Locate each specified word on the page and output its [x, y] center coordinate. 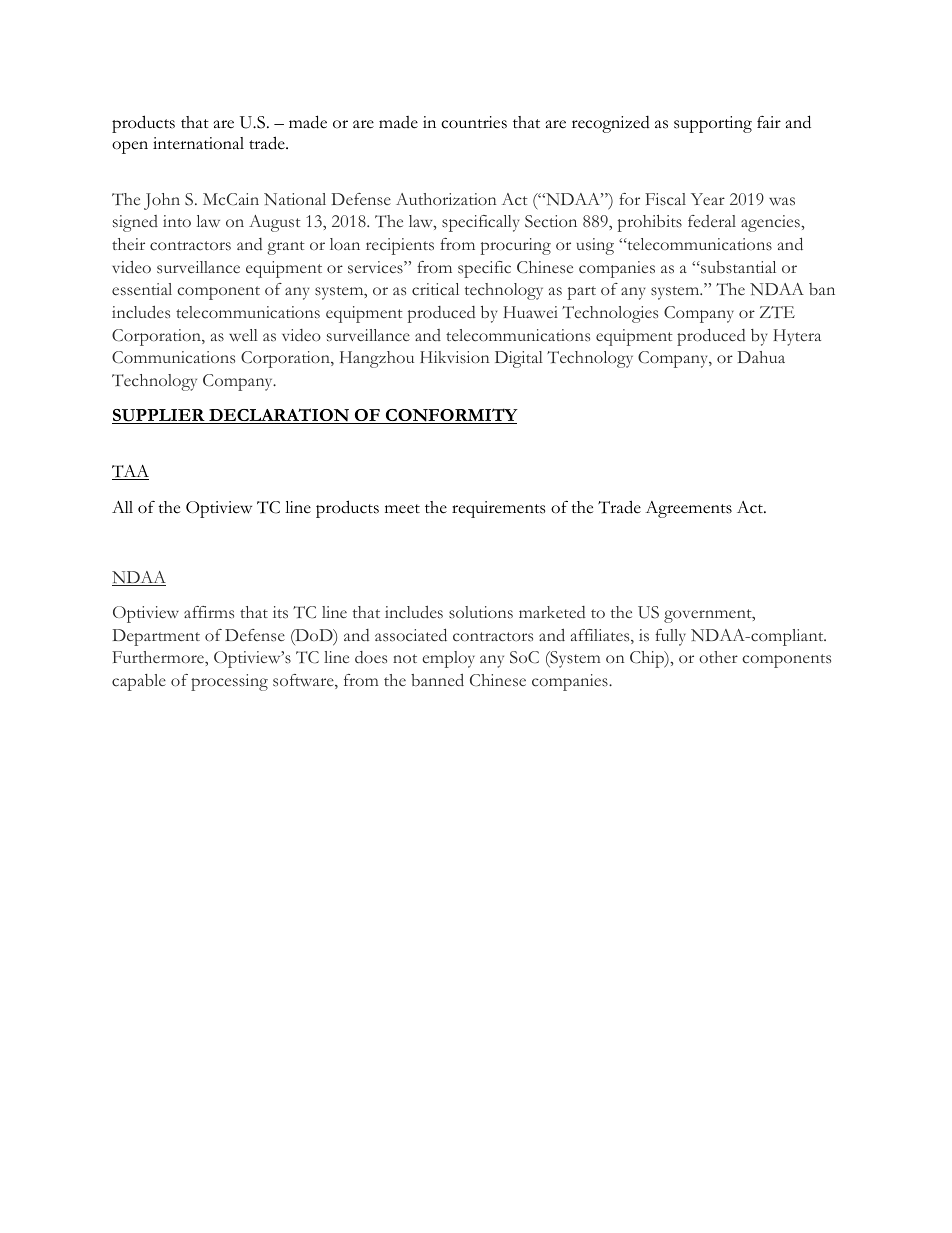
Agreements [688, 509]
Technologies [610, 314]
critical [435, 289]
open [130, 147]
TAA [130, 472]
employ [448, 659]
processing [229, 682]
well [243, 335]
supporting [713, 124]
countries [474, 122]
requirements [498, 509]
